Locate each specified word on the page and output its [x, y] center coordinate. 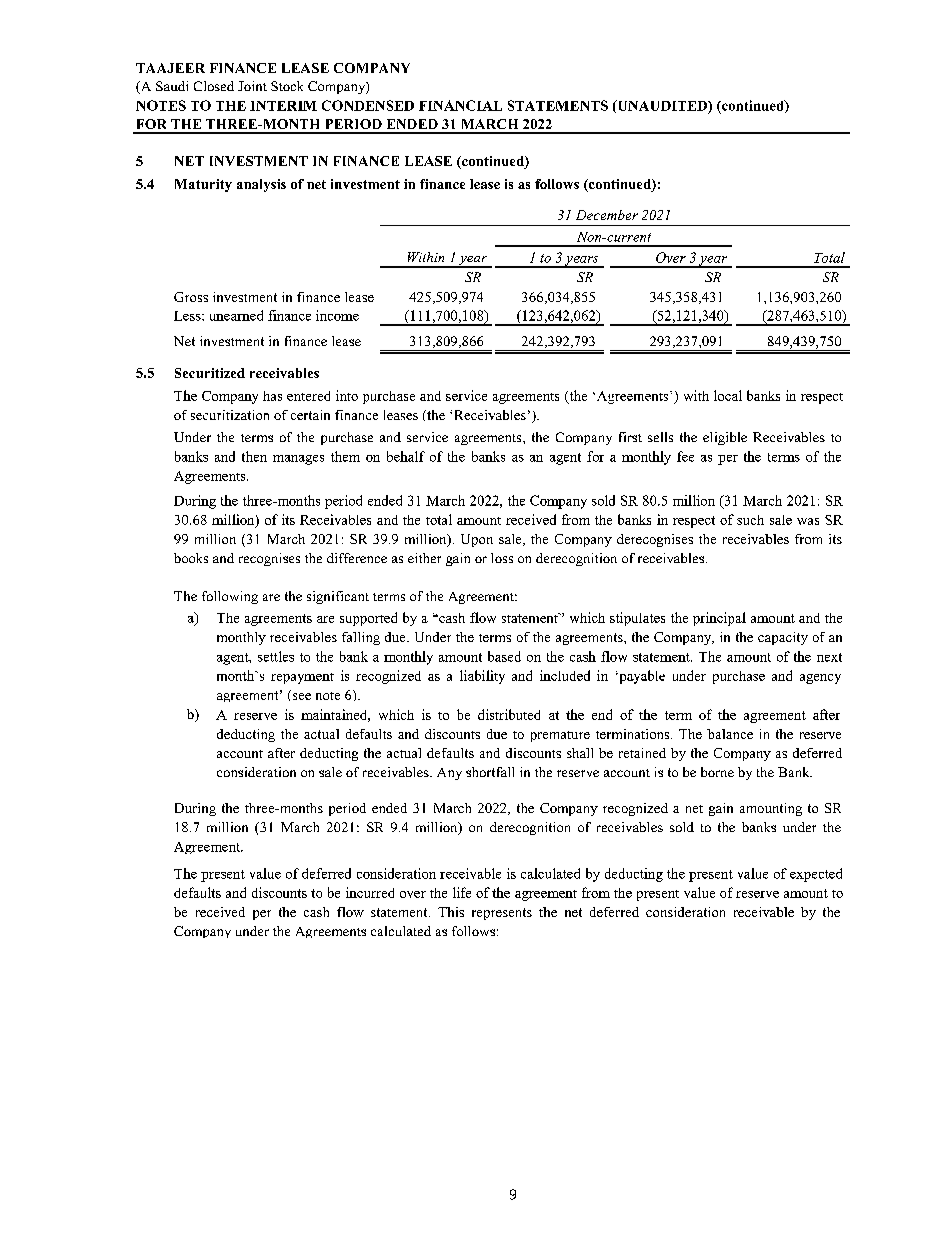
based [504, 656]
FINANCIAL [460, 105]
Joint [252, 86]
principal [719, 619]
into [347, 395]
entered [308, 396]
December [607, 215]
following [230, 597]
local [728, 395]
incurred [370, 892]
